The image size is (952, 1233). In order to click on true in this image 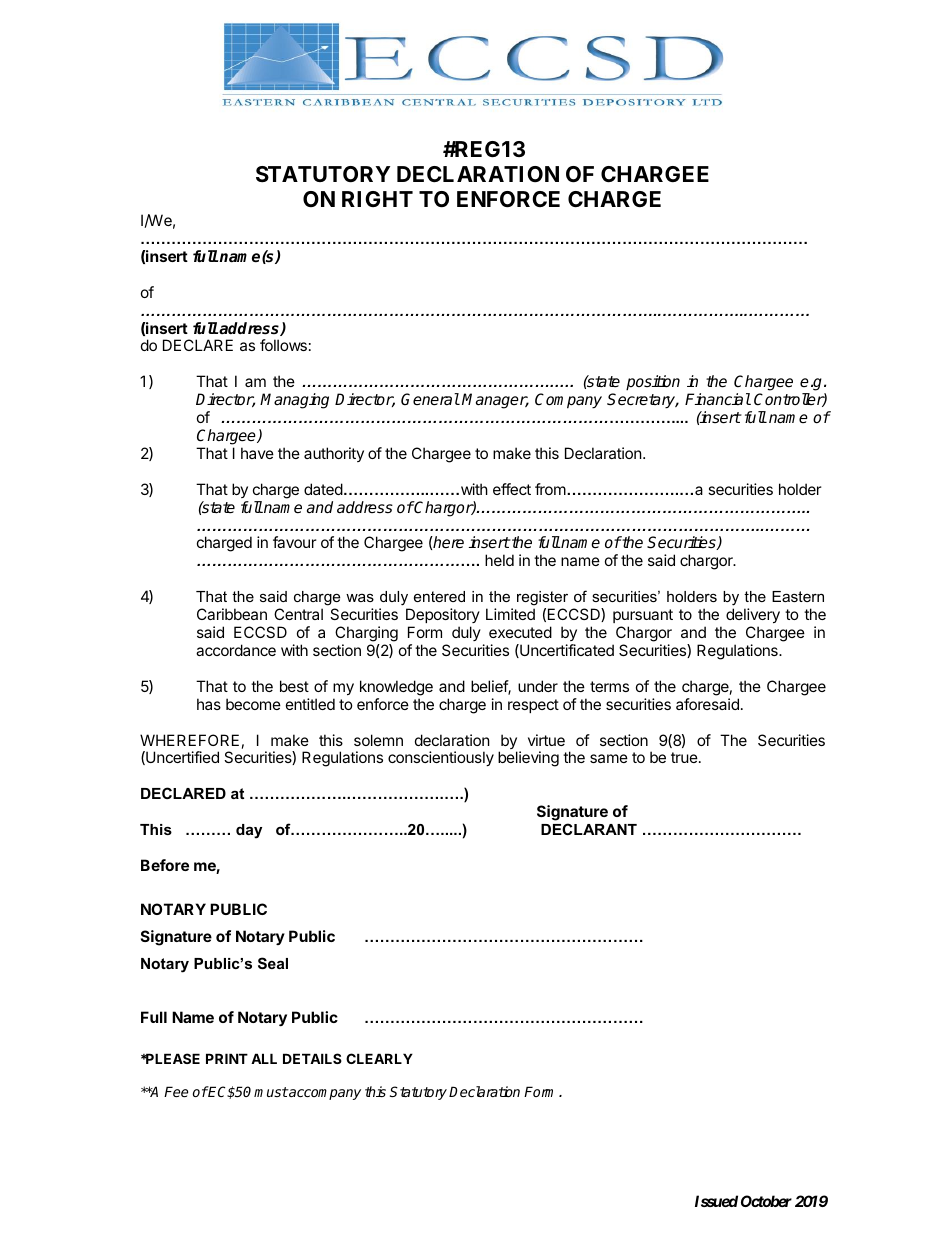, I will do `click(684, 757)`.
